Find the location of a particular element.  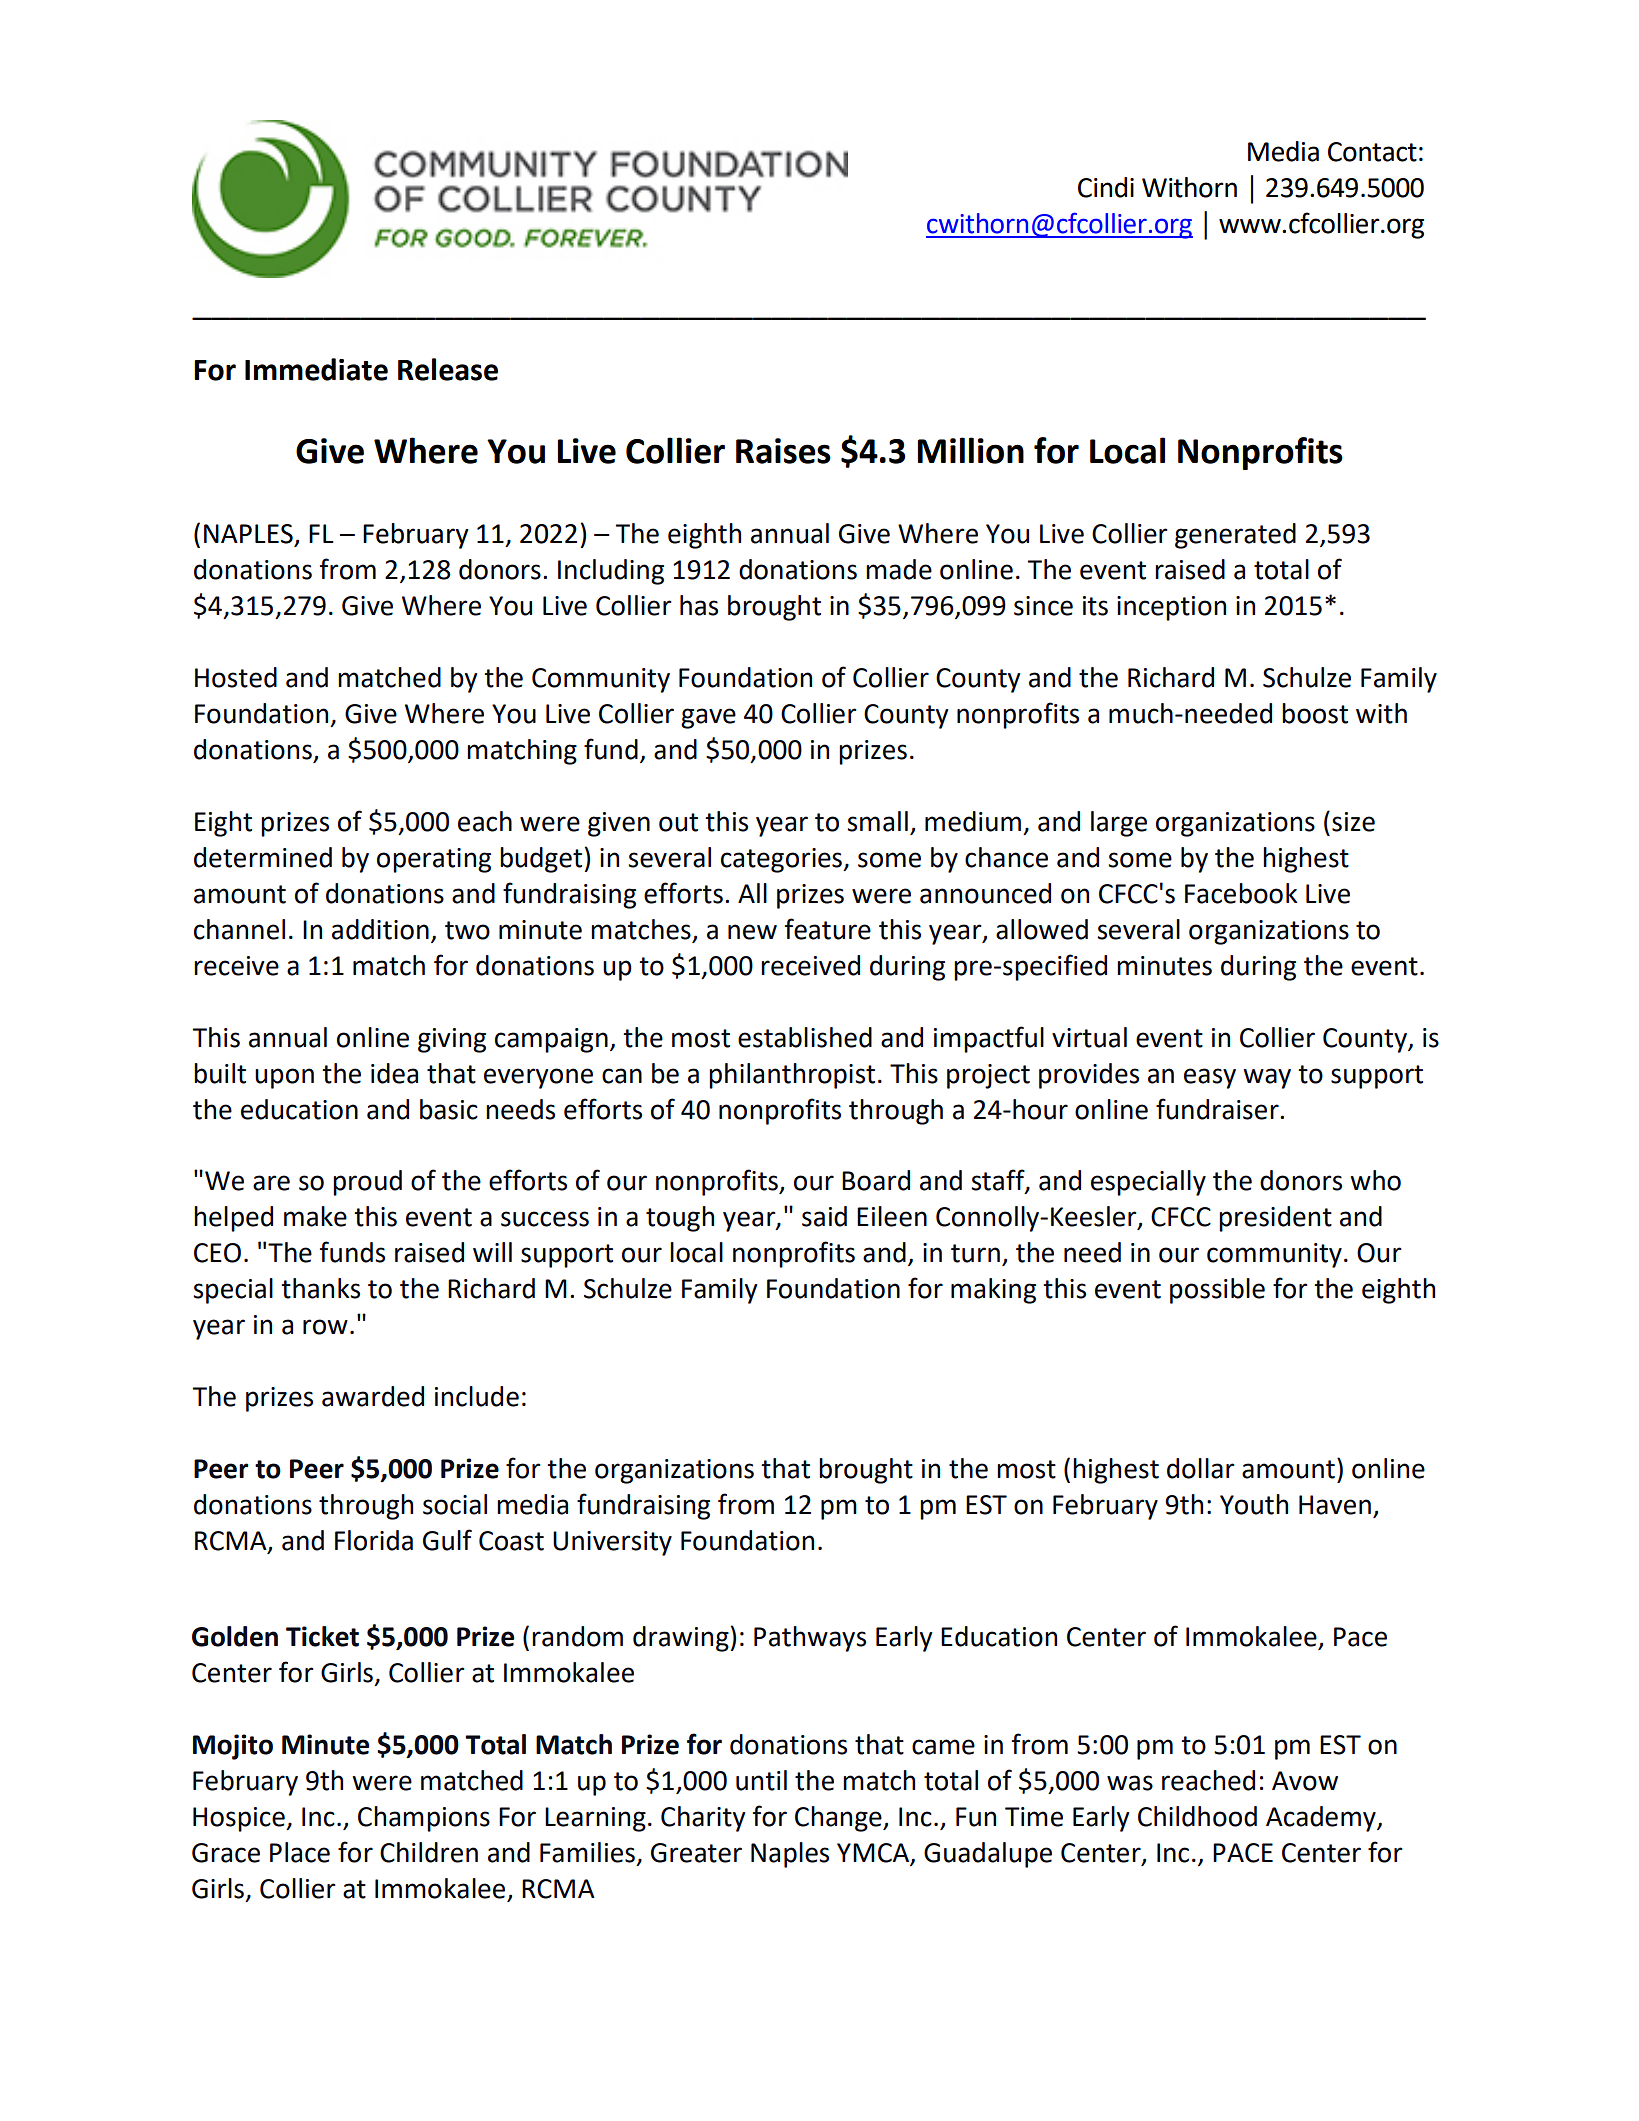

established is located at coordinates (805, 1037).
